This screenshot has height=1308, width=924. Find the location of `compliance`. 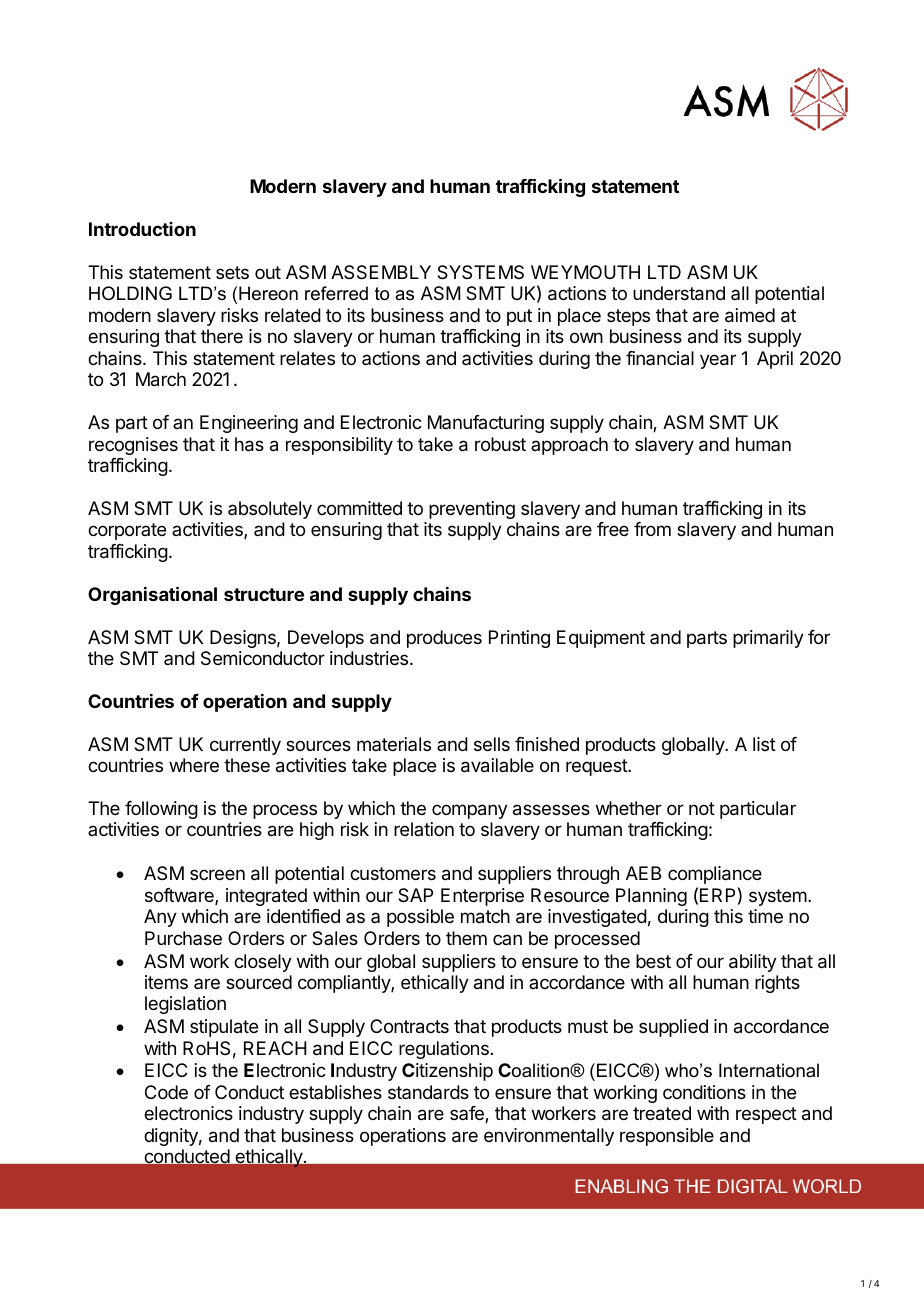

compliance is located at coordinates (715, 875).
